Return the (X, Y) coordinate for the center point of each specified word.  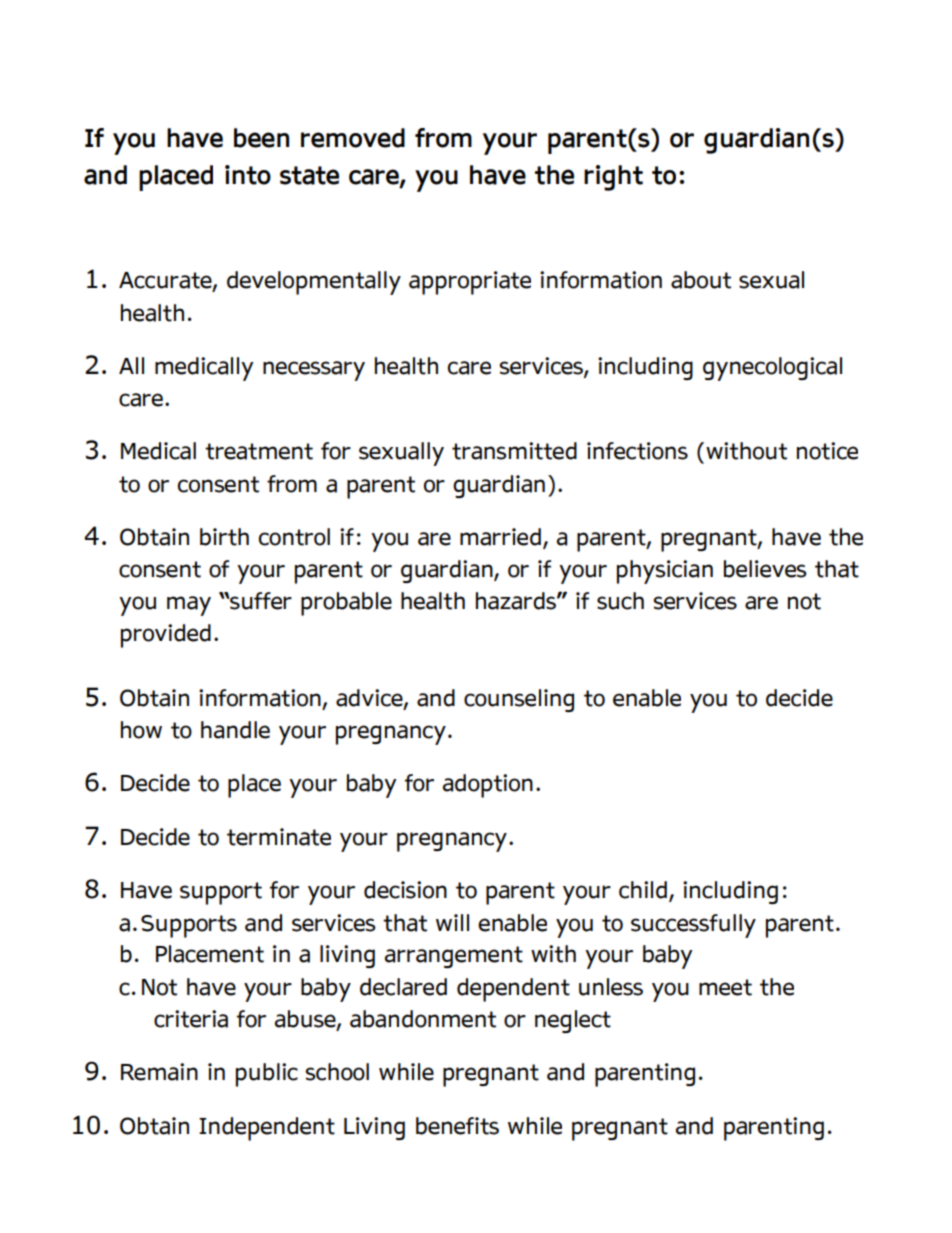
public (267, 1075)
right (613, 178)
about (701, 280)
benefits (457, 1126)
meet (725, 987)
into (248, 175)
